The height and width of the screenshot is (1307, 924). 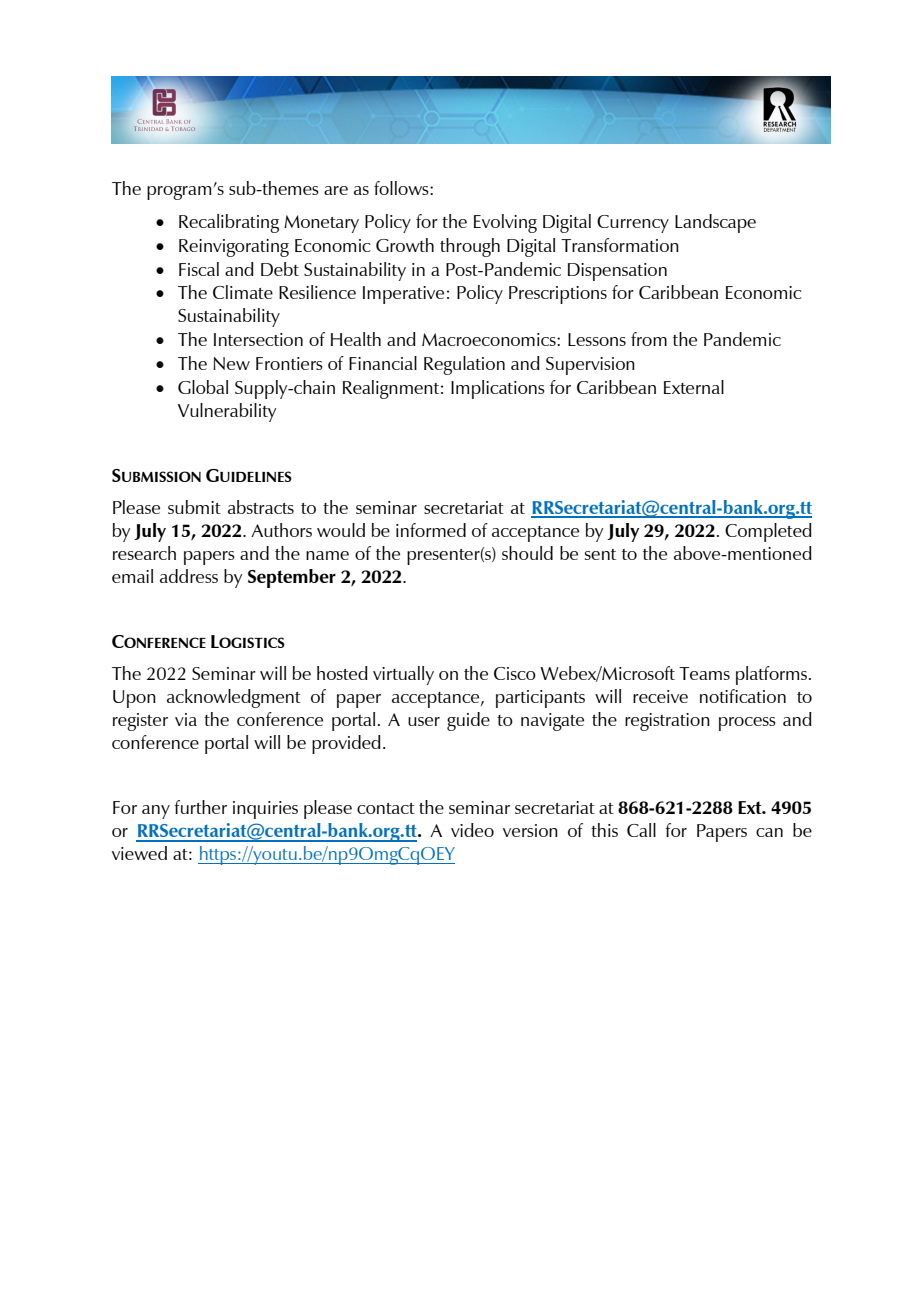 I want to click on External, so click(x=694, y=387).
